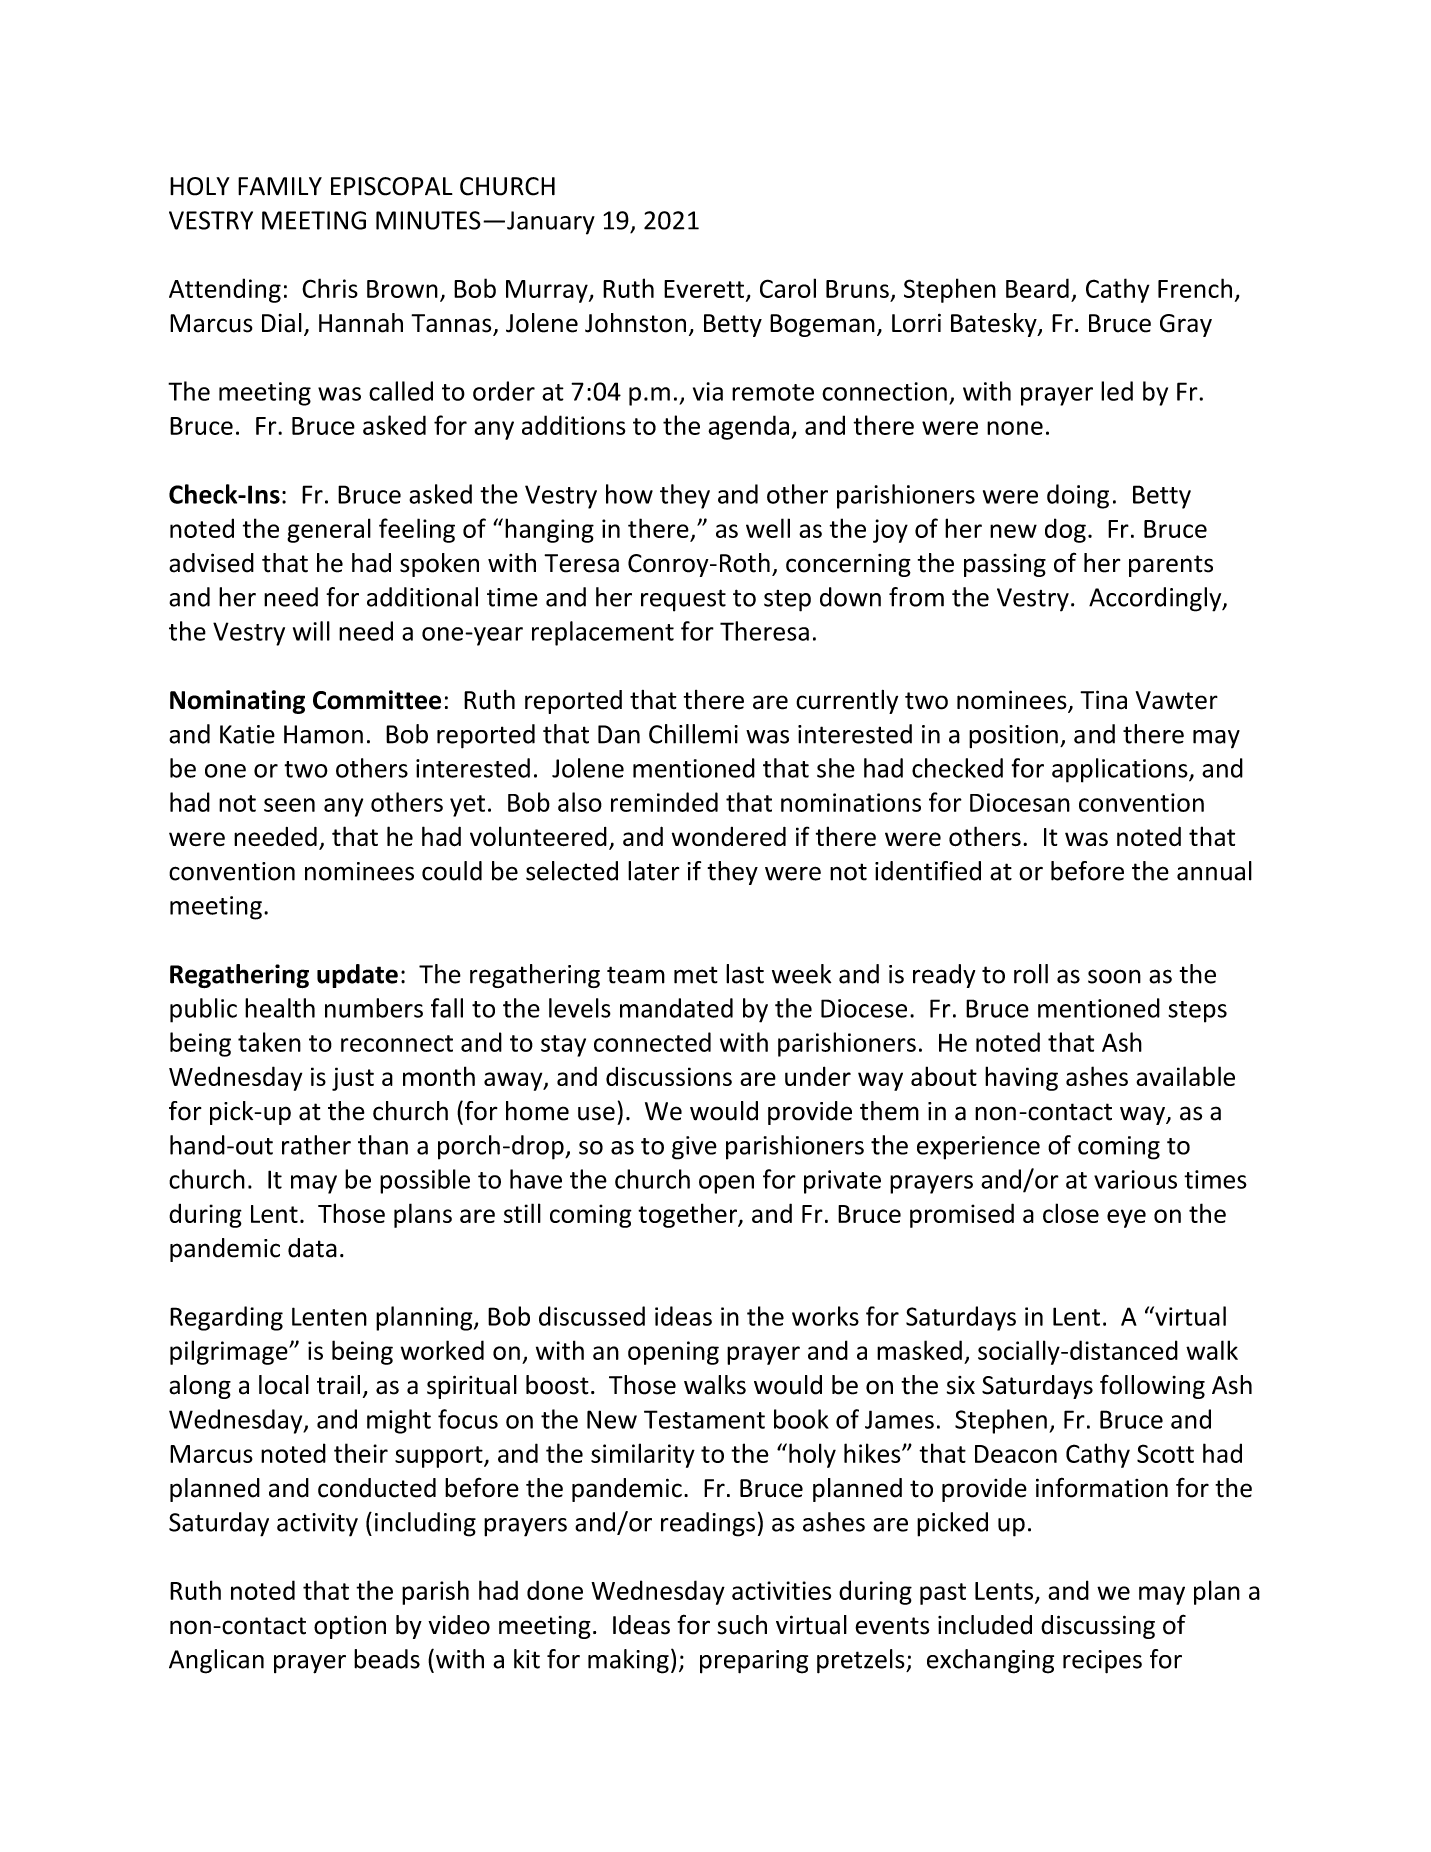 The image size is (1431, 1852). What do you see at coordinates (742, 1625) in the screenshot?
I see `such` at bounding box center [742, 1625].
